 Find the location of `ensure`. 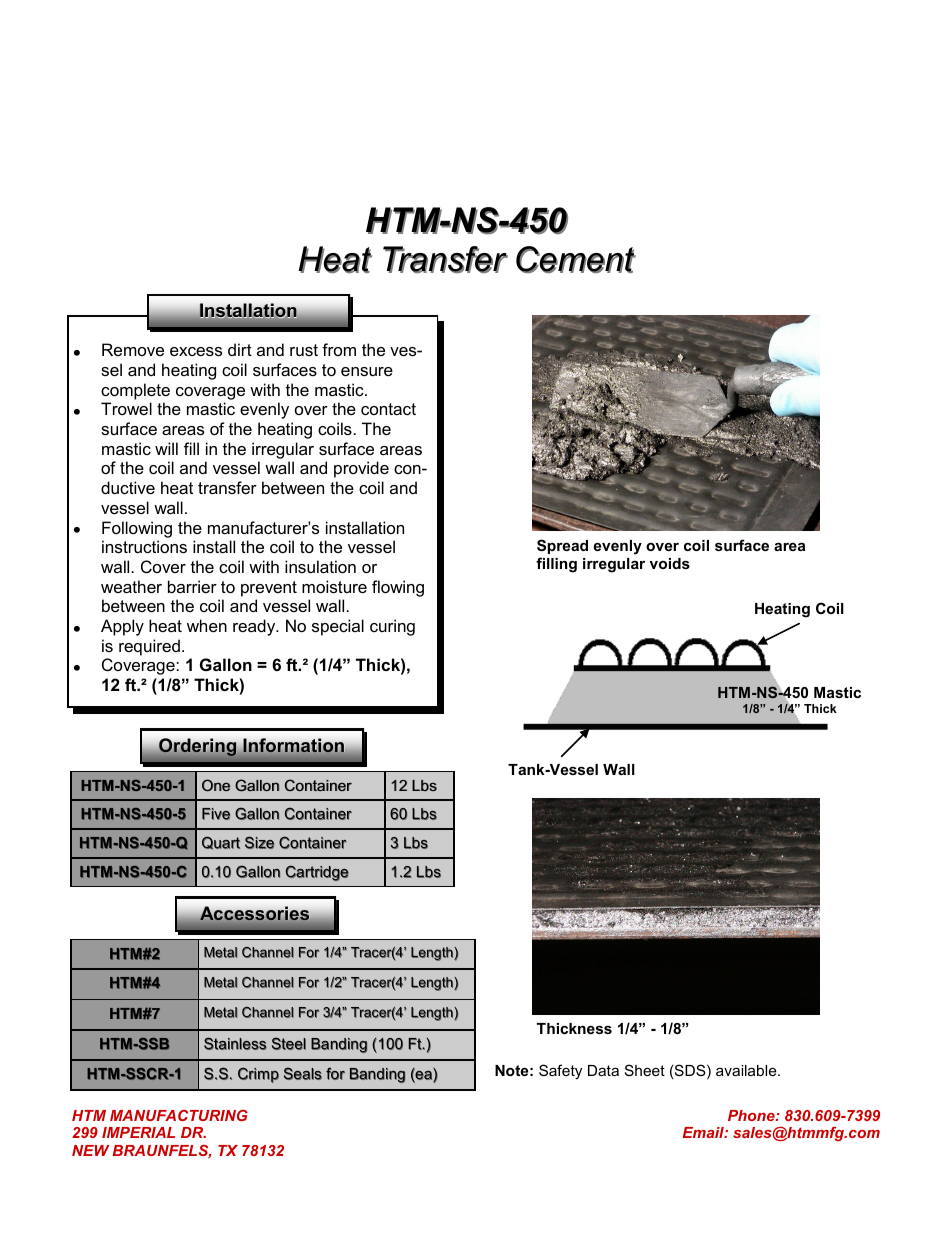

ensure is located at coordinates (367, 371).
